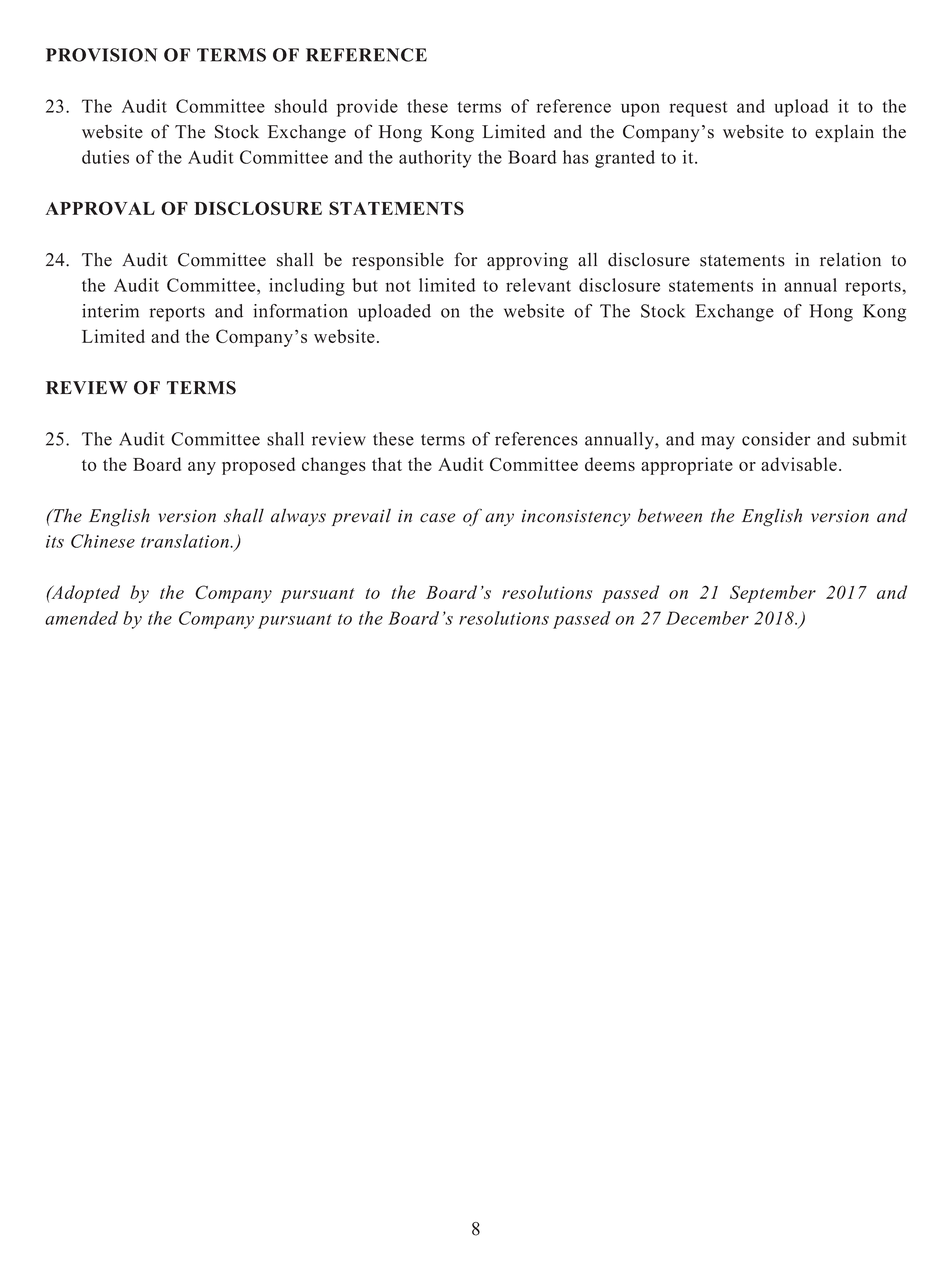 Image resolution: width=952 pixels, height=1270 pixels. Describe the element at coordinates (698, 109) in the screenshot. I see `request` at that location.
